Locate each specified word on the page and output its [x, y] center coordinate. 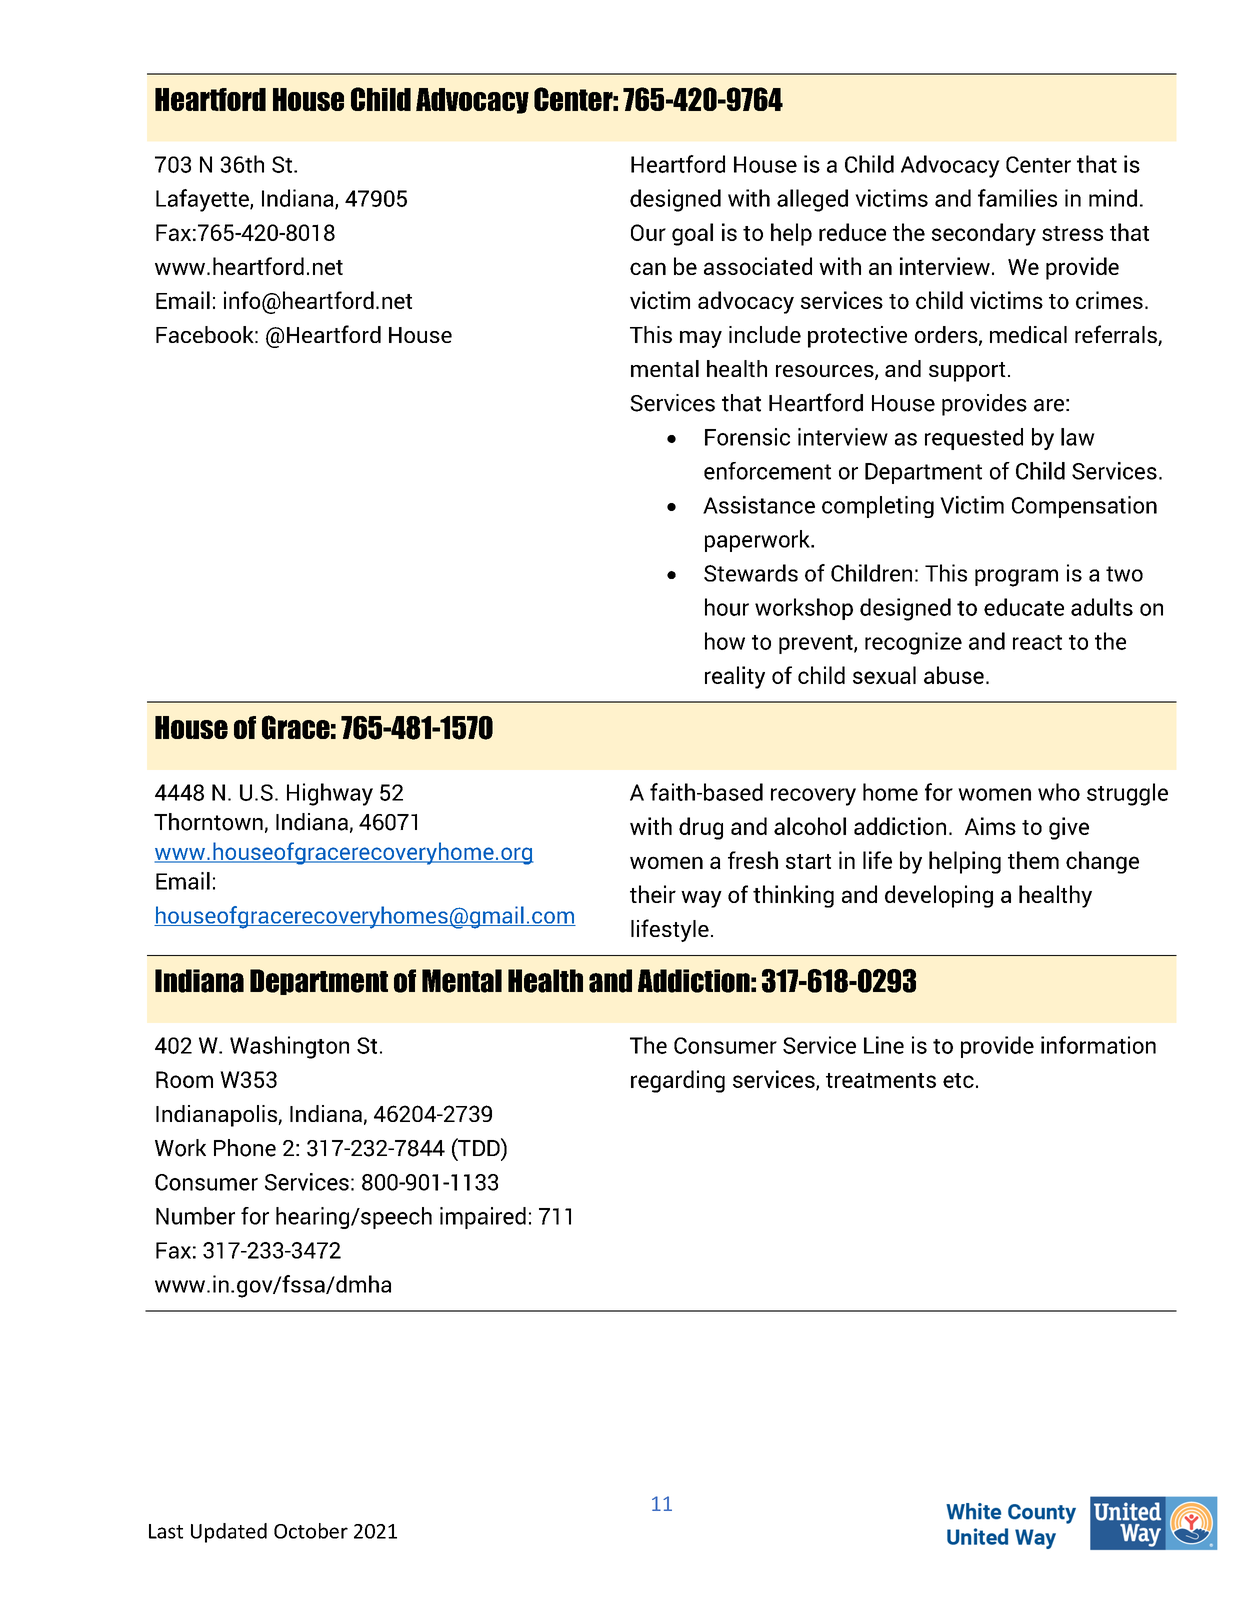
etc [958, 1080]
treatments [881, 1080]
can [648, 268]
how [725, 641]
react [1037, 642]
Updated [229, 1533]
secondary [984, 234]
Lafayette [203, 200]
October [311, 1531]
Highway [330, 794]
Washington [289, 1047]
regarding [678, 1081]
